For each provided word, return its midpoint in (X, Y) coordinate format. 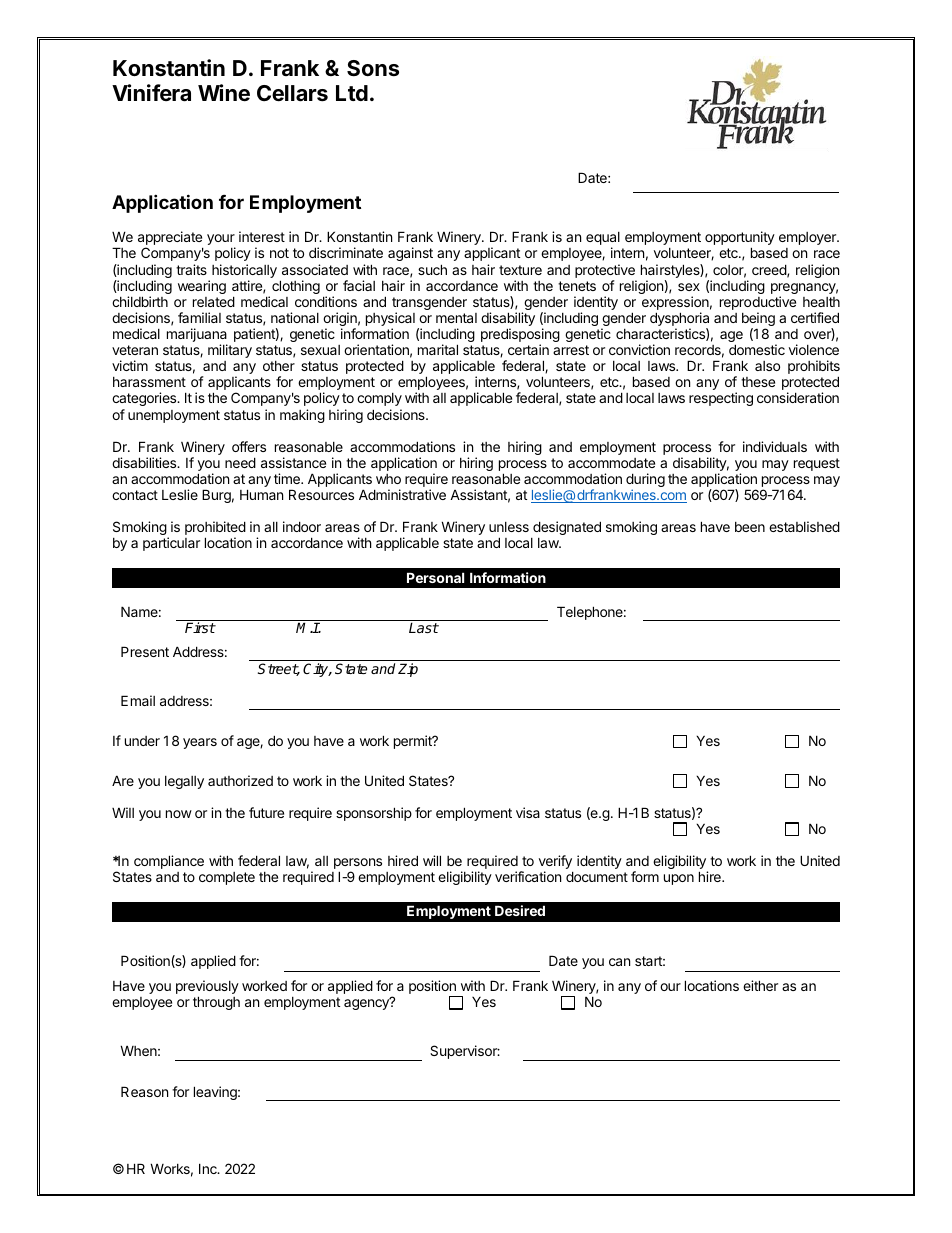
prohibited (215, 529)
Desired (520, 910)
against (410, 254)
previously (207, 988)
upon (679, 879)
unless (509, 527)
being (758, 320)
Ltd (352, 93)
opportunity (740, 239)
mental (456, 318)
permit (414, 742)
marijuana (197, 336)
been (750, 527)
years (200, 743)
